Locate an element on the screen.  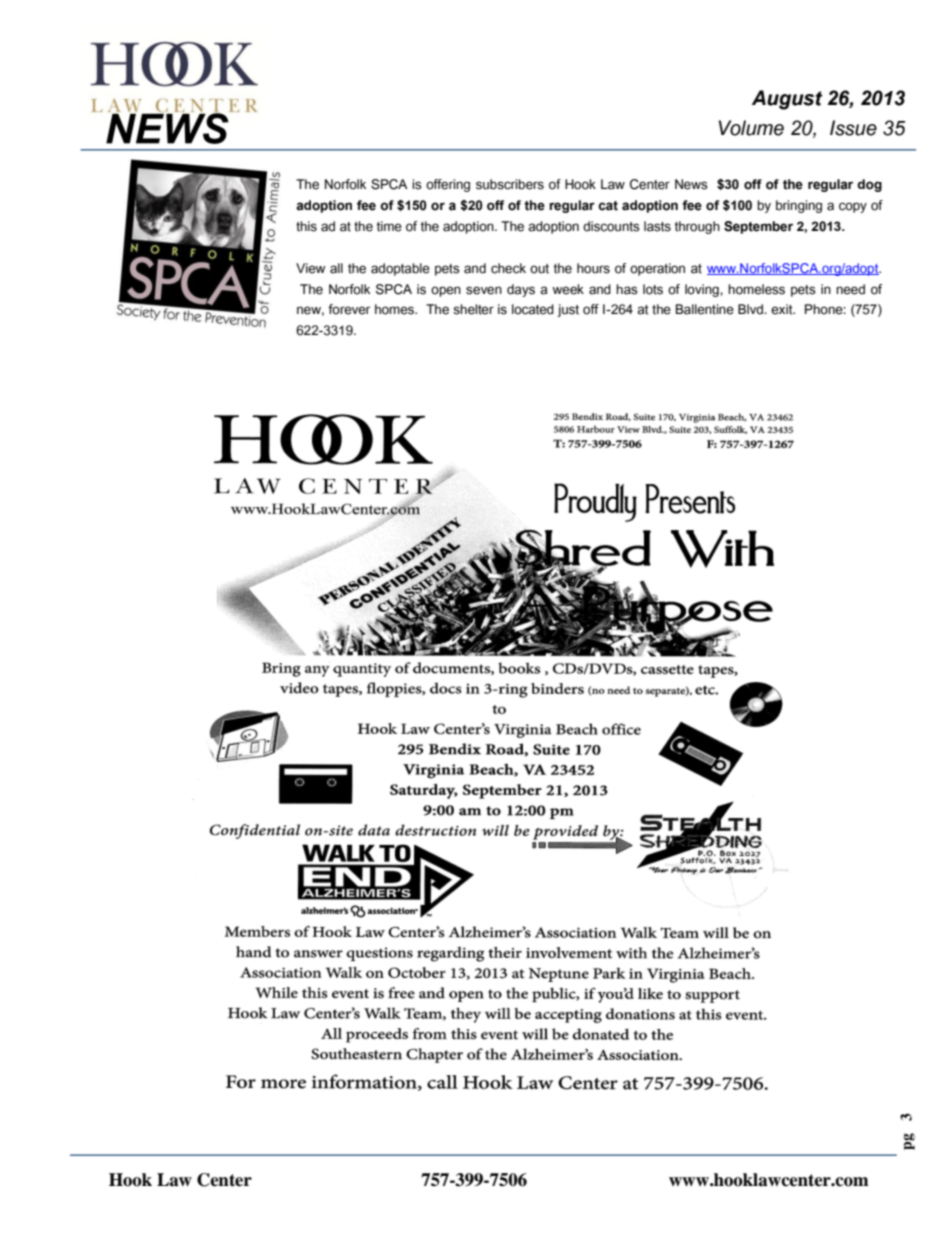
August is located at coordinates (787, 100).
